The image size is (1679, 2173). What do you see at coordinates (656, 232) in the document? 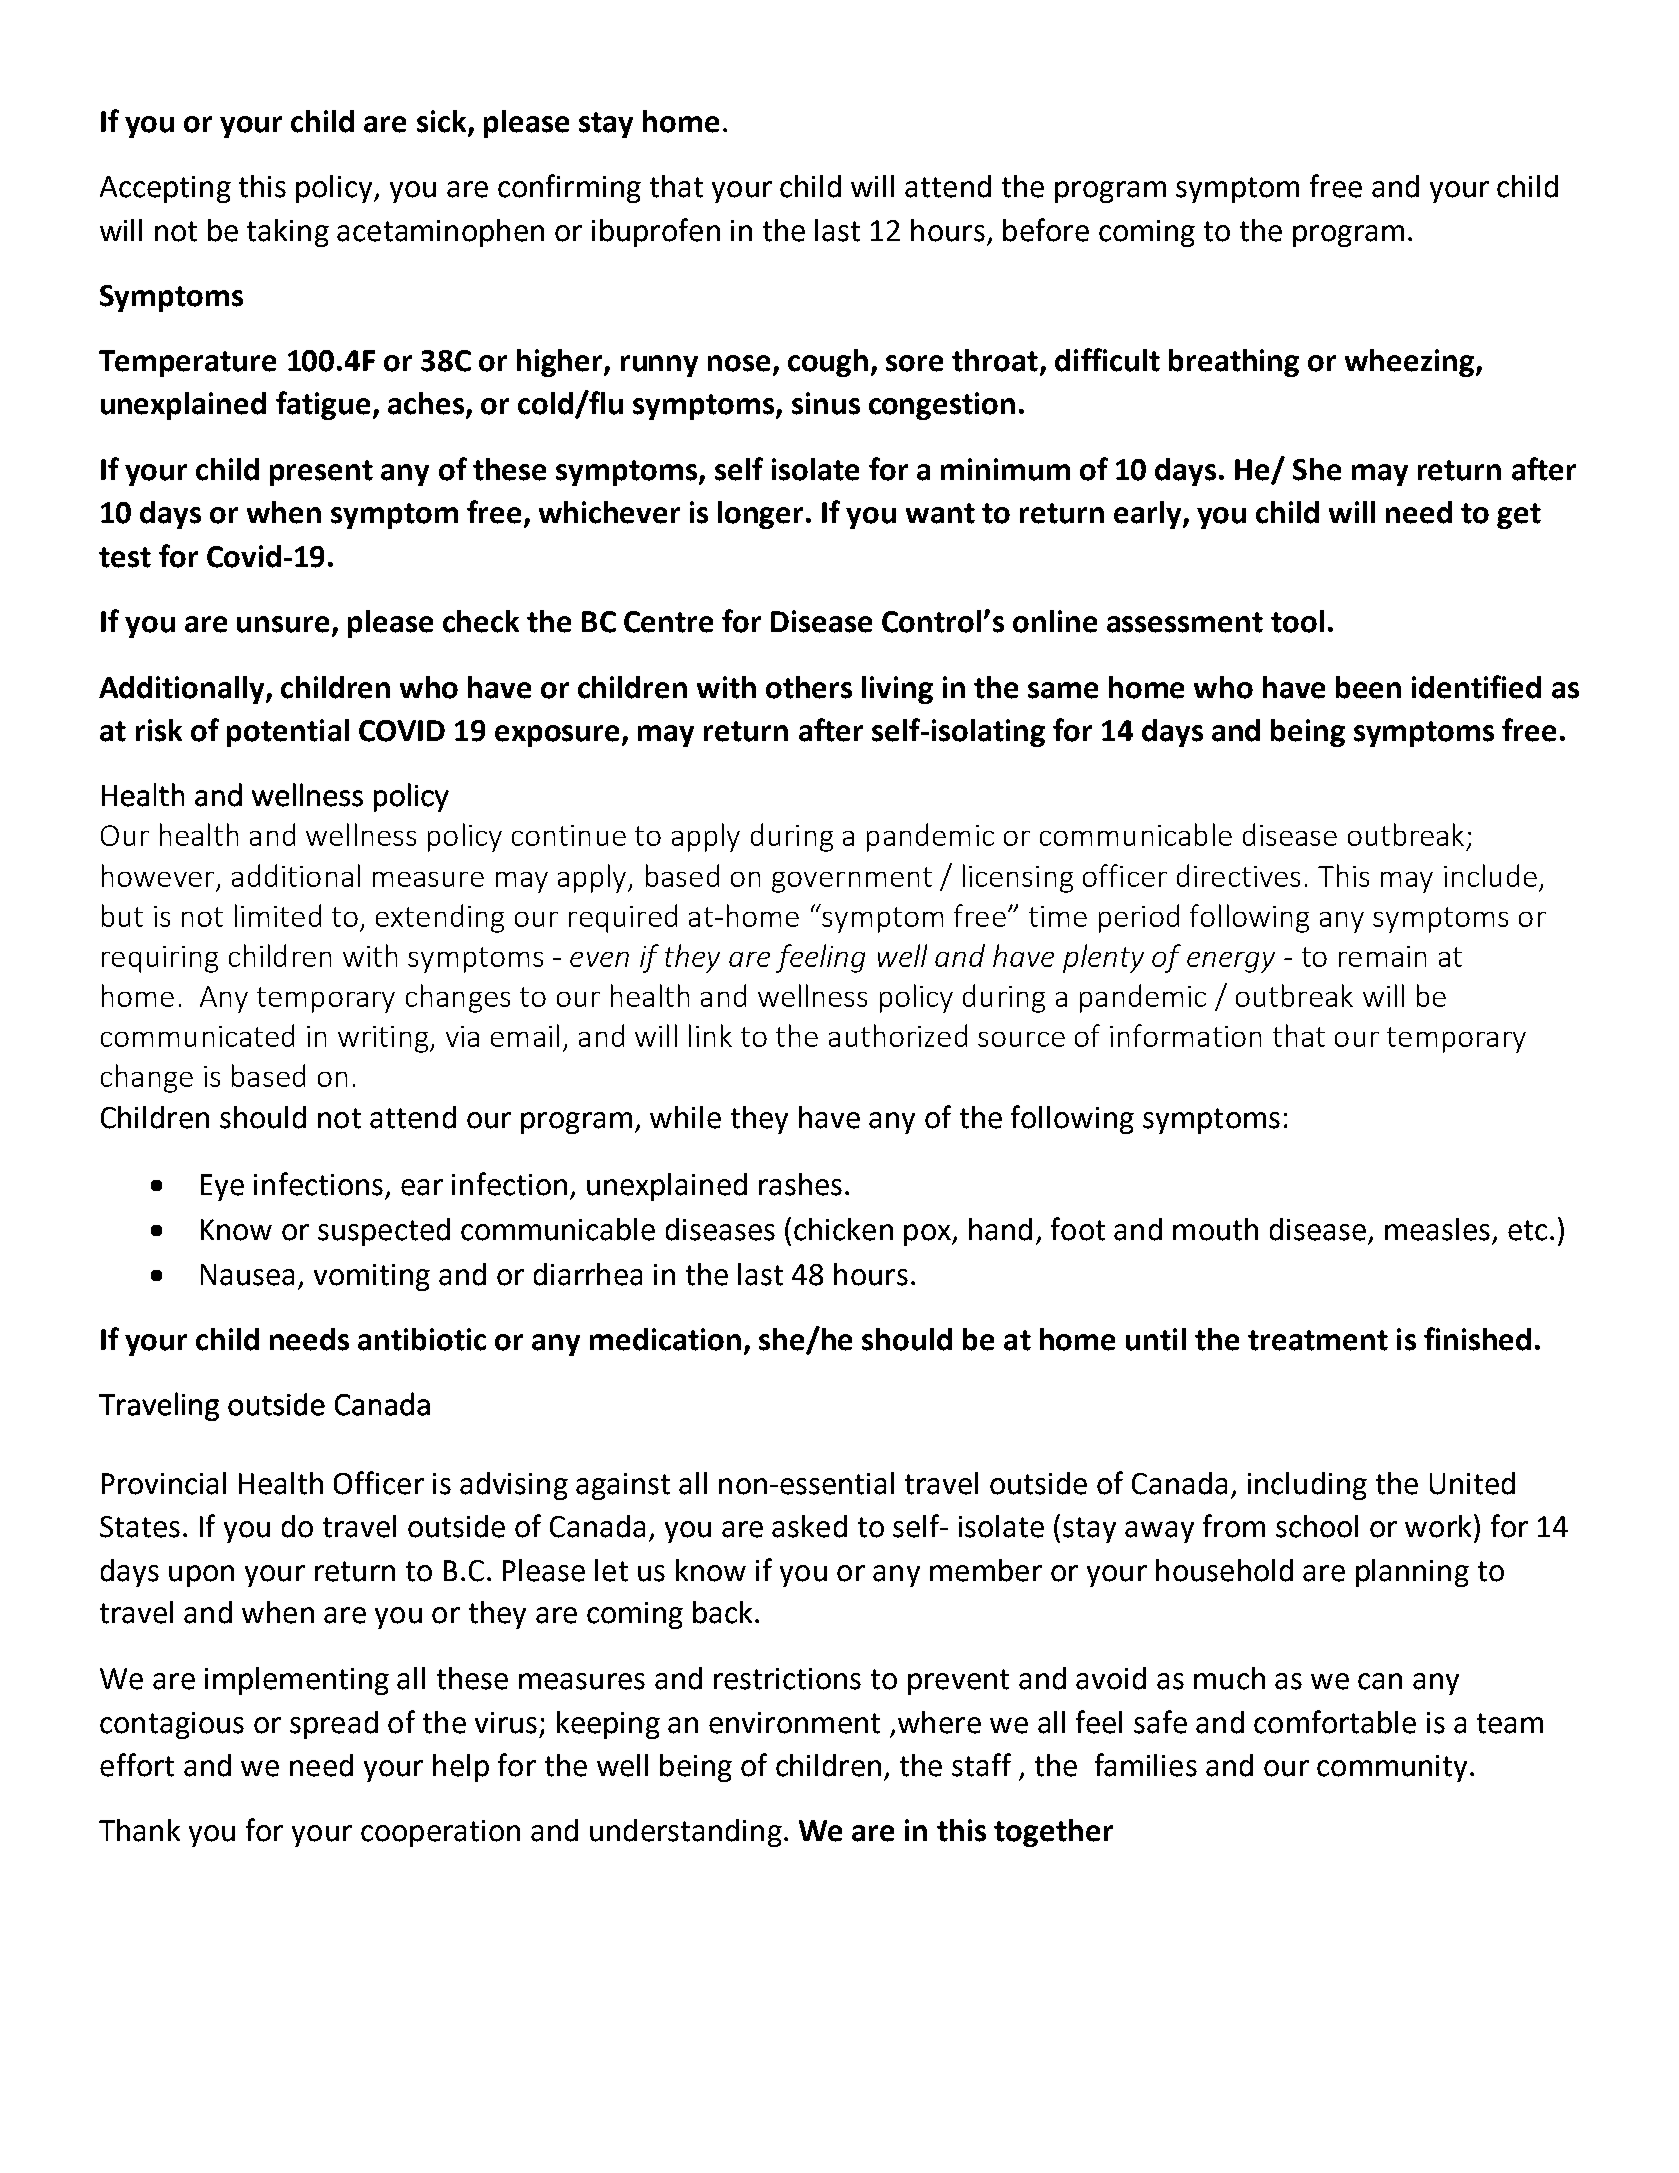
I see `ibuprofen` at bounding box center [656, 232].
